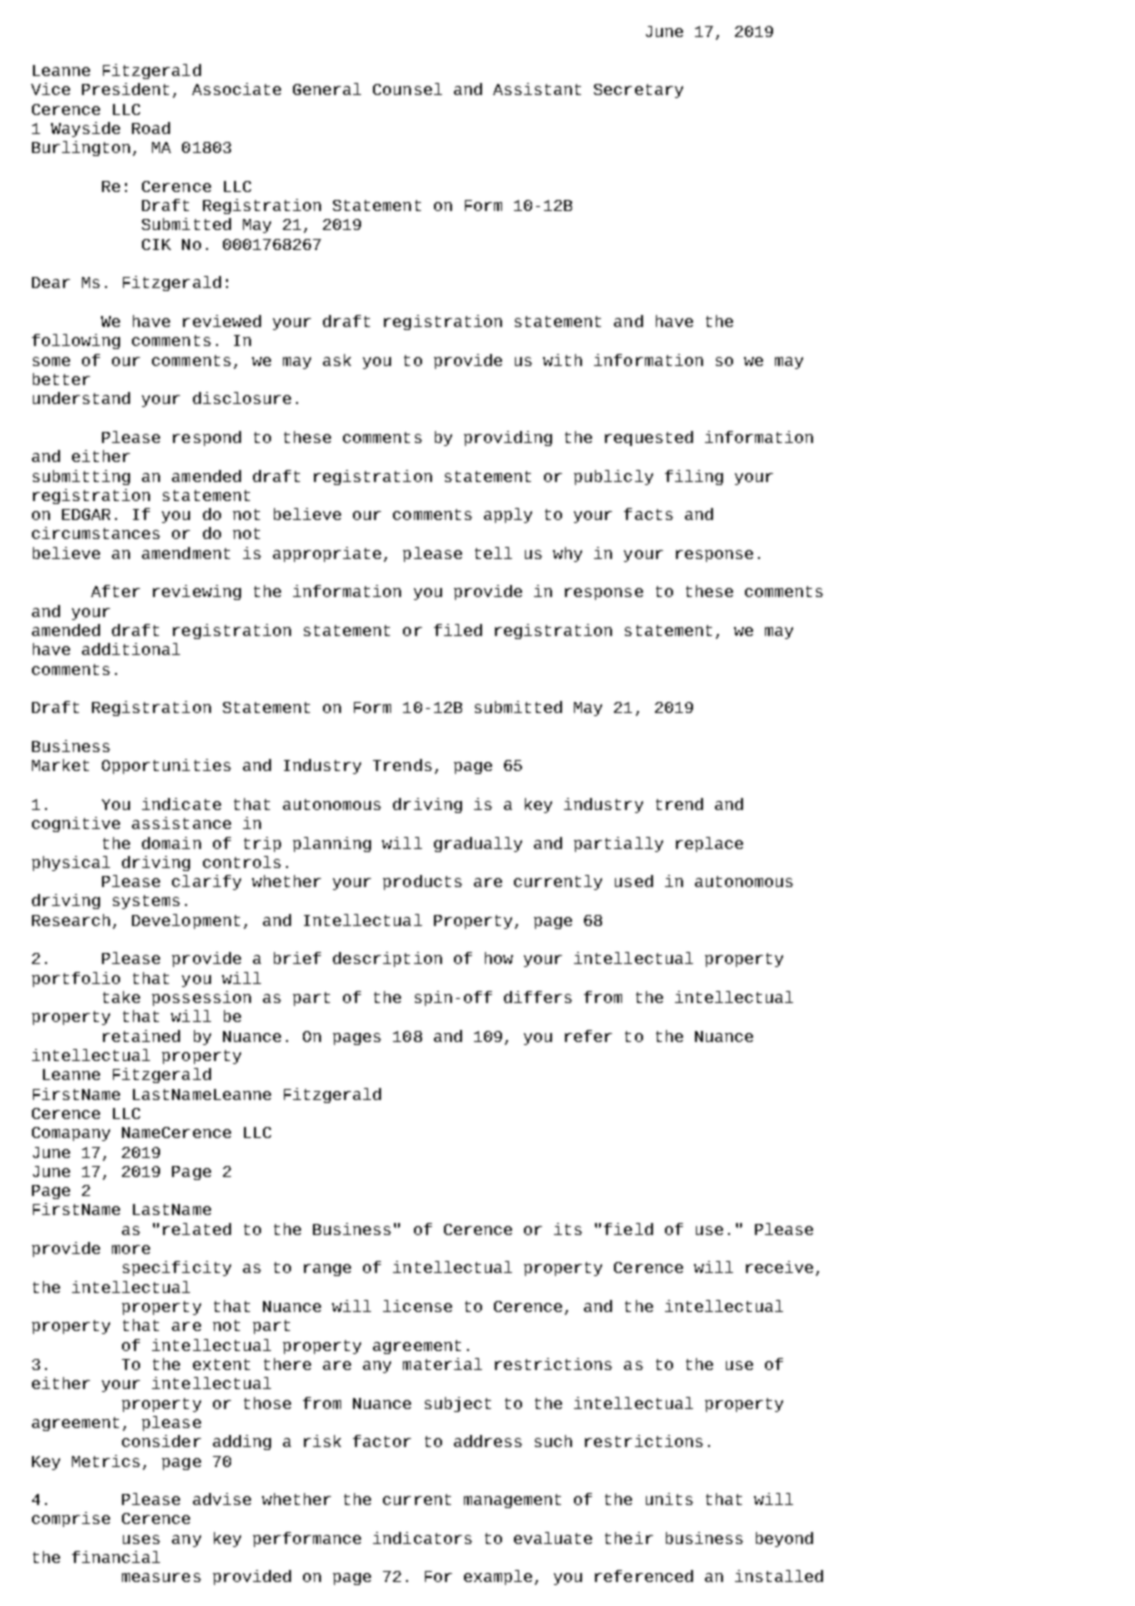 This image has width=1135, height=1606. I want to click on uses, so click(141, 1539).
